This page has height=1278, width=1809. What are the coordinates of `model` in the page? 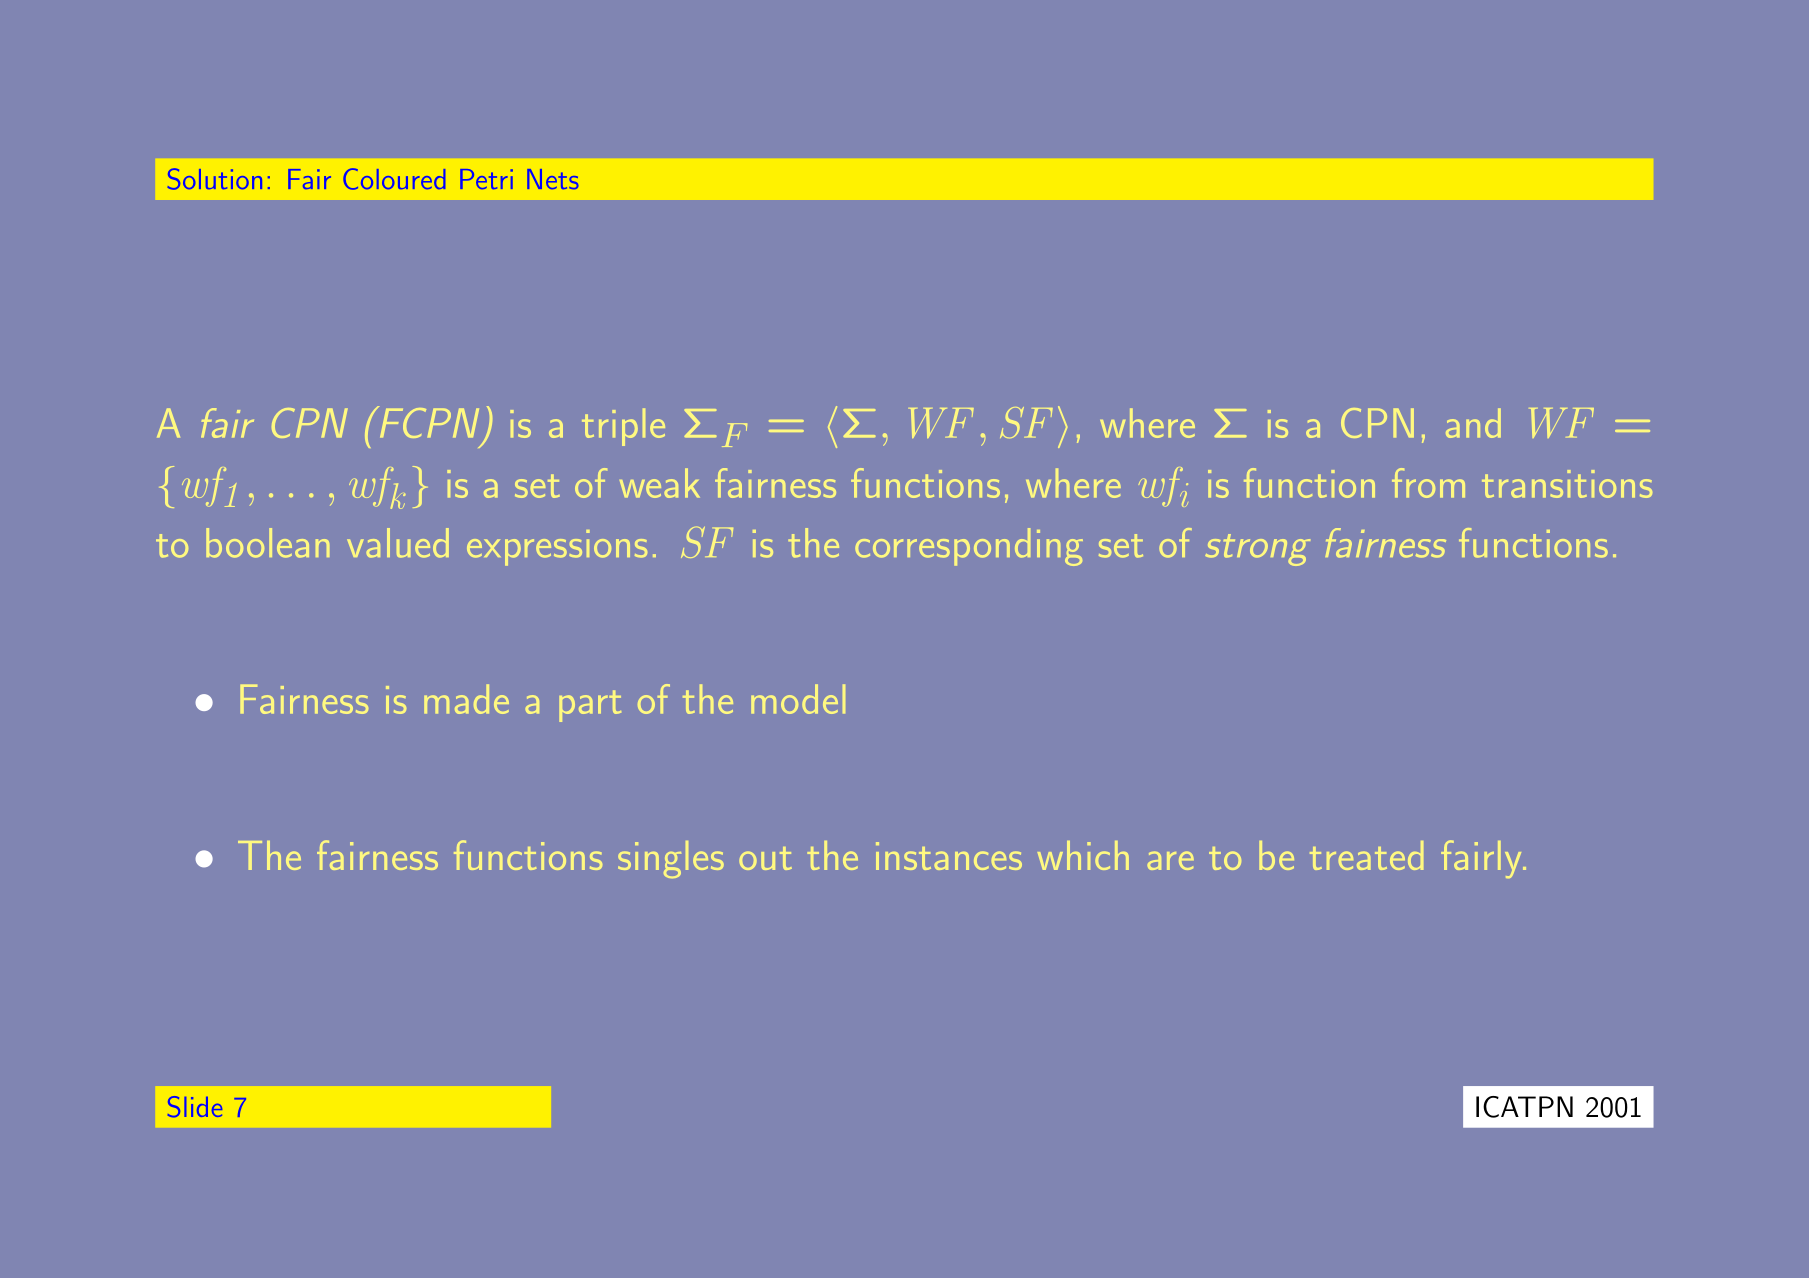 It's located at (798, 699).
